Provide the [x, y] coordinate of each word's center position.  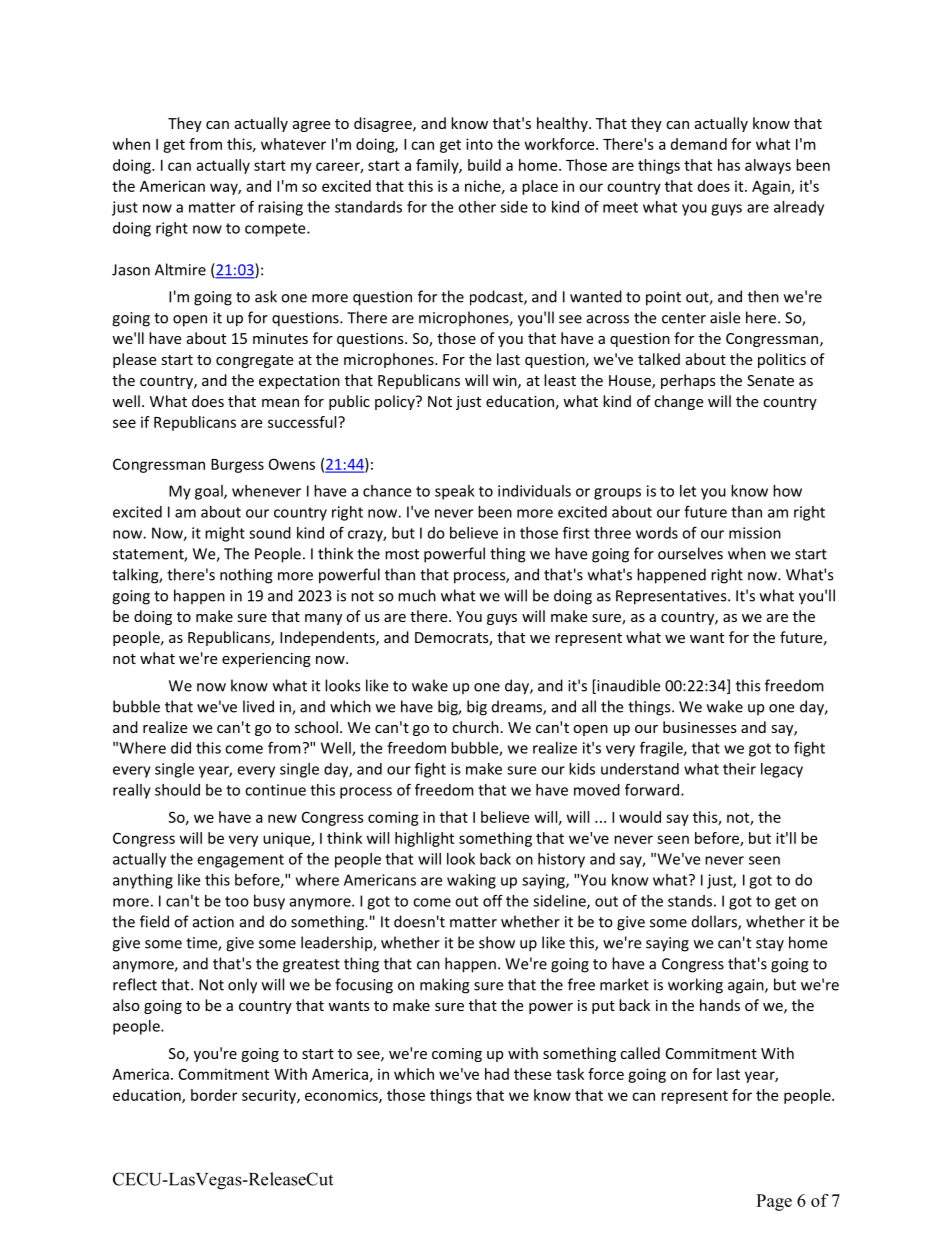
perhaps [688, 381]
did [181, 748]
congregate [254, 361]
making [445, 986]
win [506, 381]
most [402, 554]
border [214, 1095]
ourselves [690, 553]
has [729, 165]
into [479, 144]
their [739, 769]
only [242, 986]
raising [280, 208]
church [475, 727]
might [225, 534]
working [695, 986]
